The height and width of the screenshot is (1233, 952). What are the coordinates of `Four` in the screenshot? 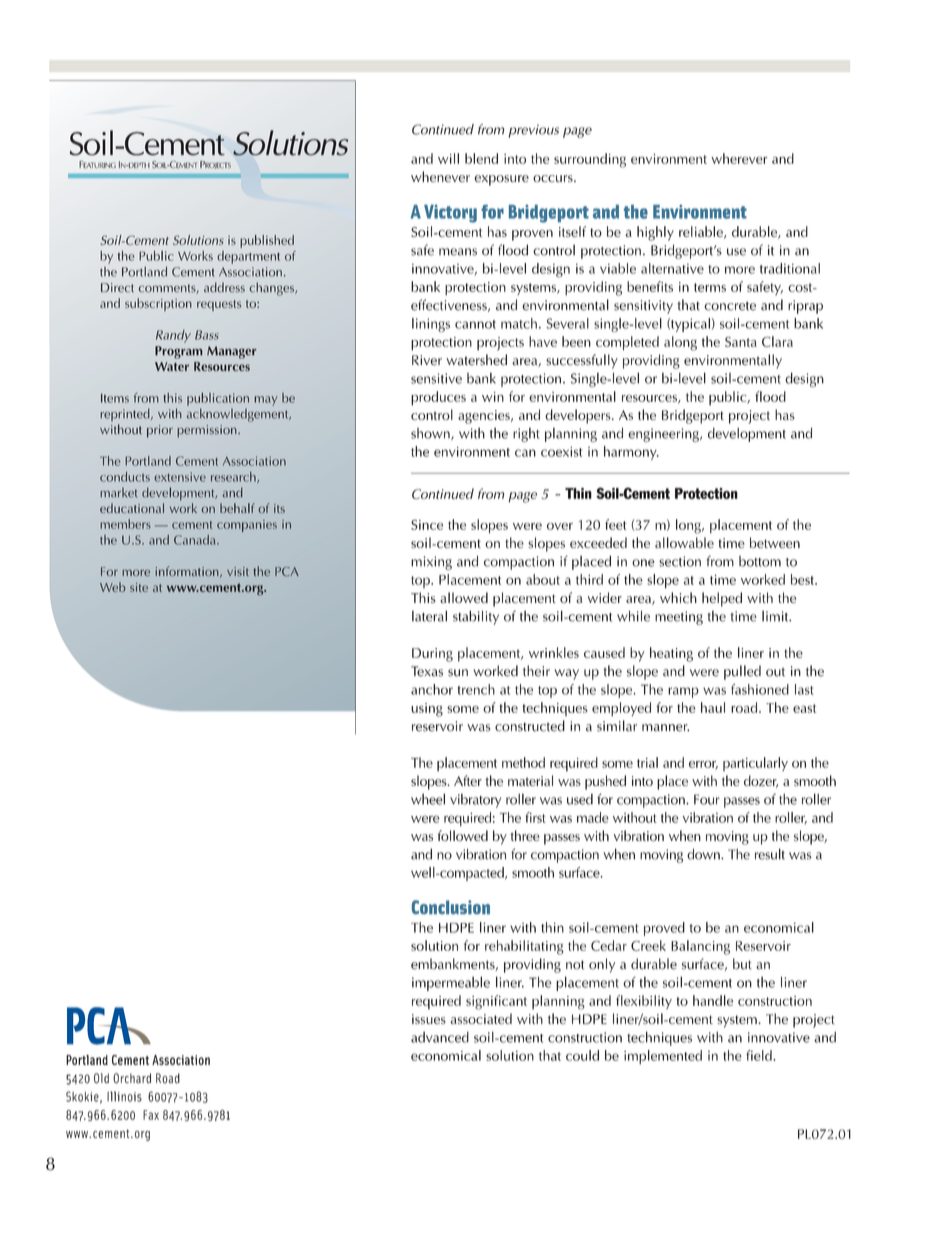 It's located at (706, 799).
